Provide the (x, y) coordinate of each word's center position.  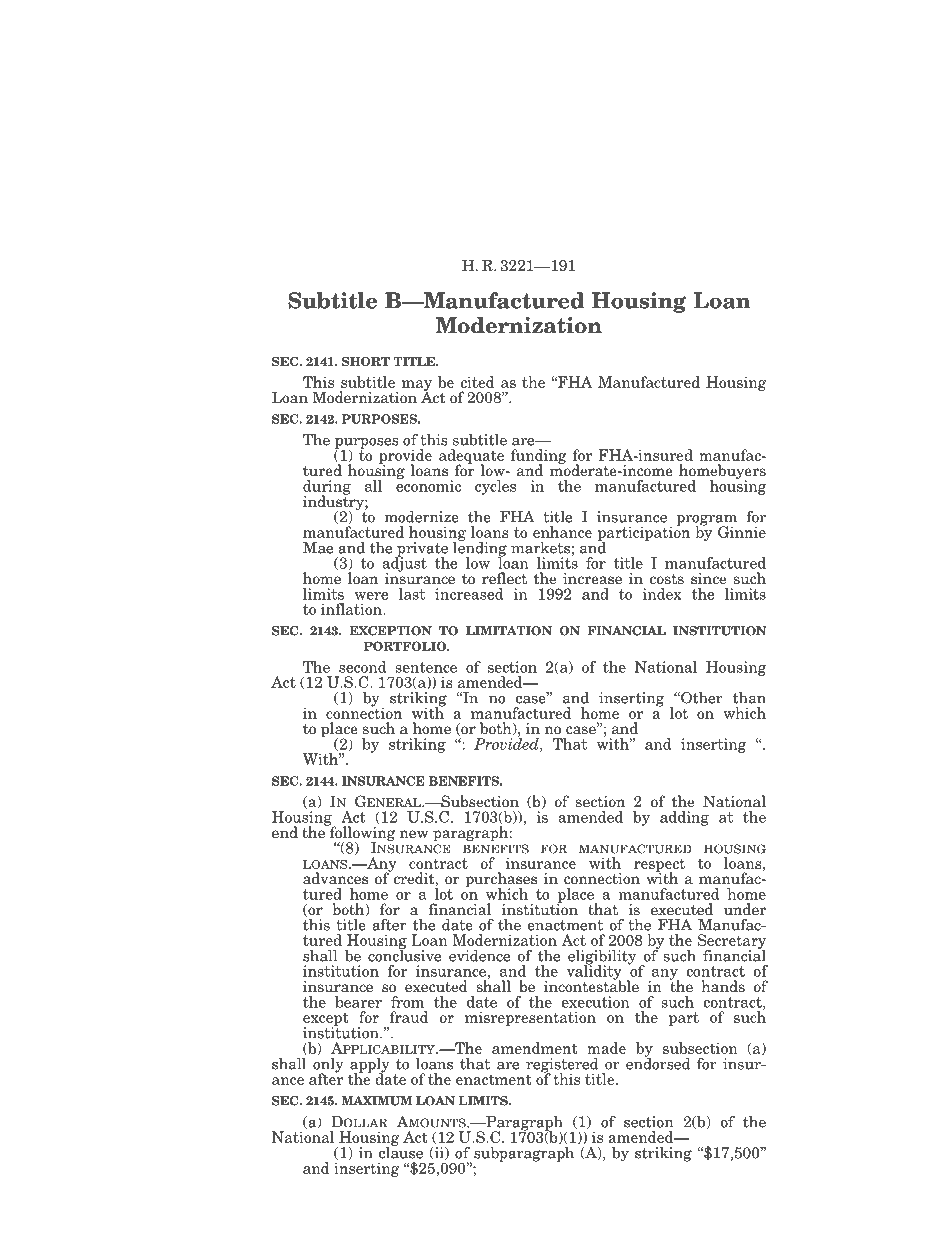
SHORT (366, 361)
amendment (535, 1048)
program (706, 521)
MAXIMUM (376, 1101)
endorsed (658, 1062)
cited (478, 382)
